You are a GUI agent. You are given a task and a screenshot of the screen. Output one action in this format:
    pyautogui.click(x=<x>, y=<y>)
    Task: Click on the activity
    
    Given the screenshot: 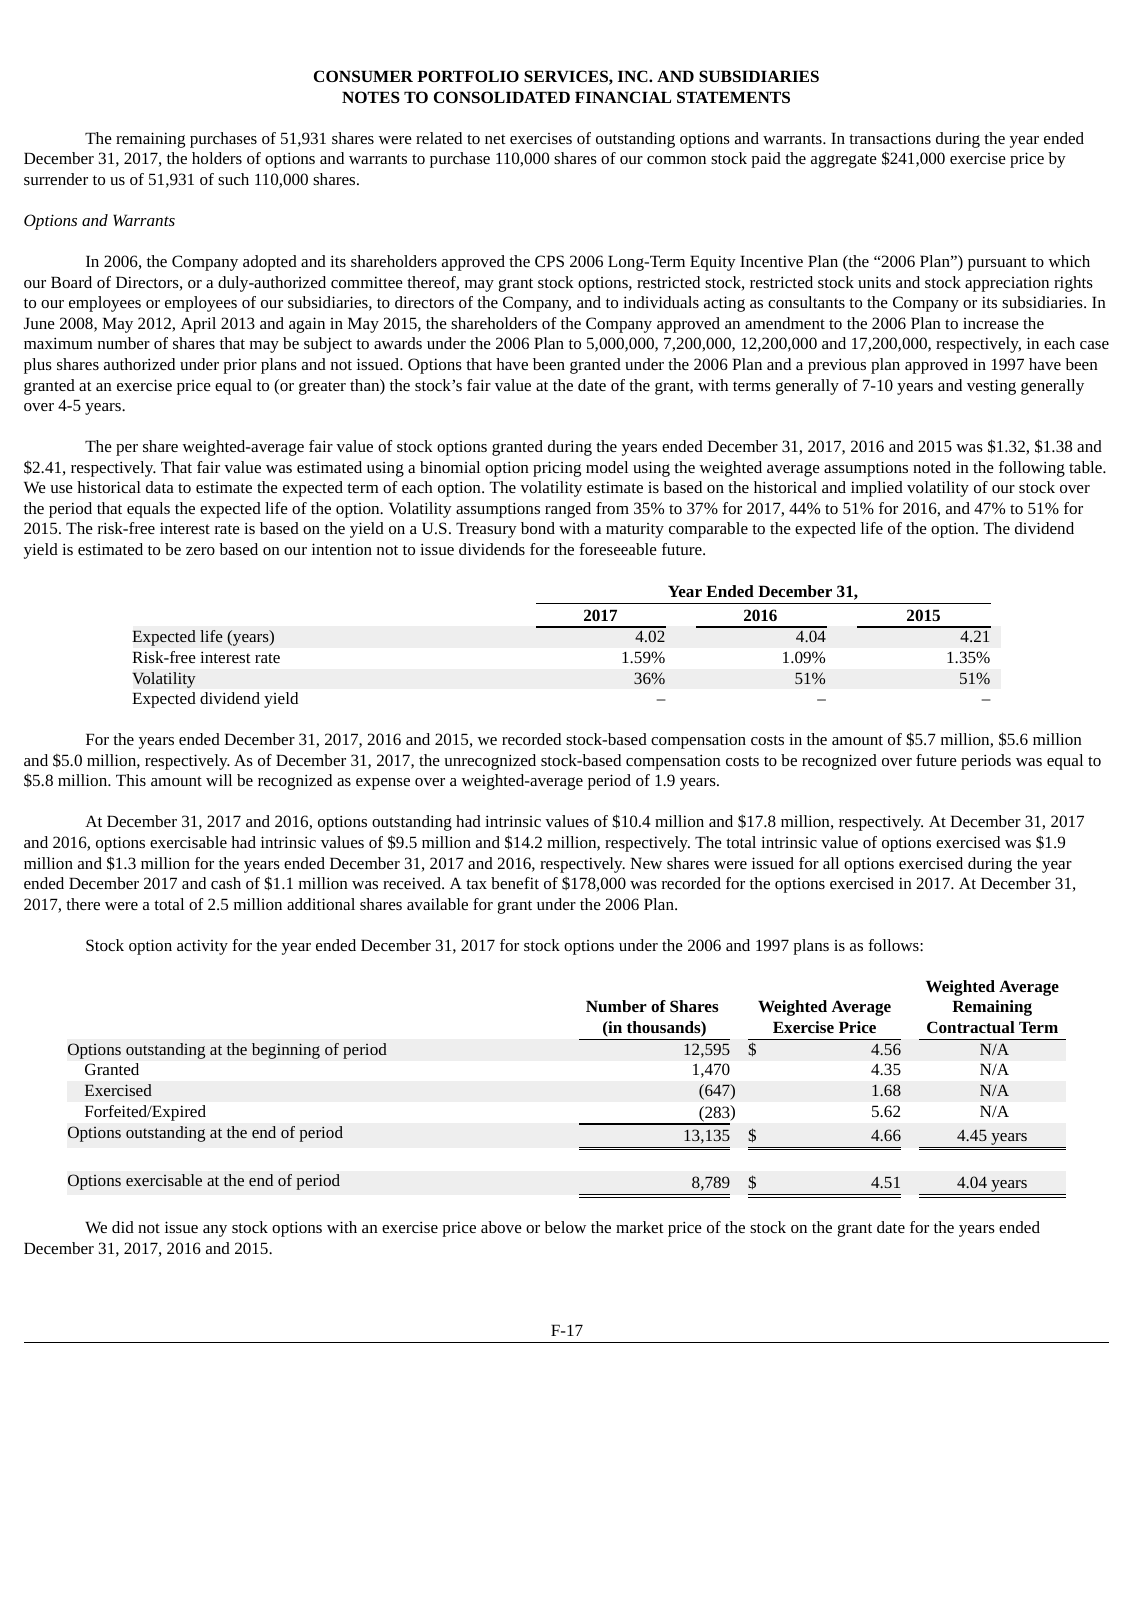 What is the action you would take?
    pyautogui.click(x=202, y=947)
